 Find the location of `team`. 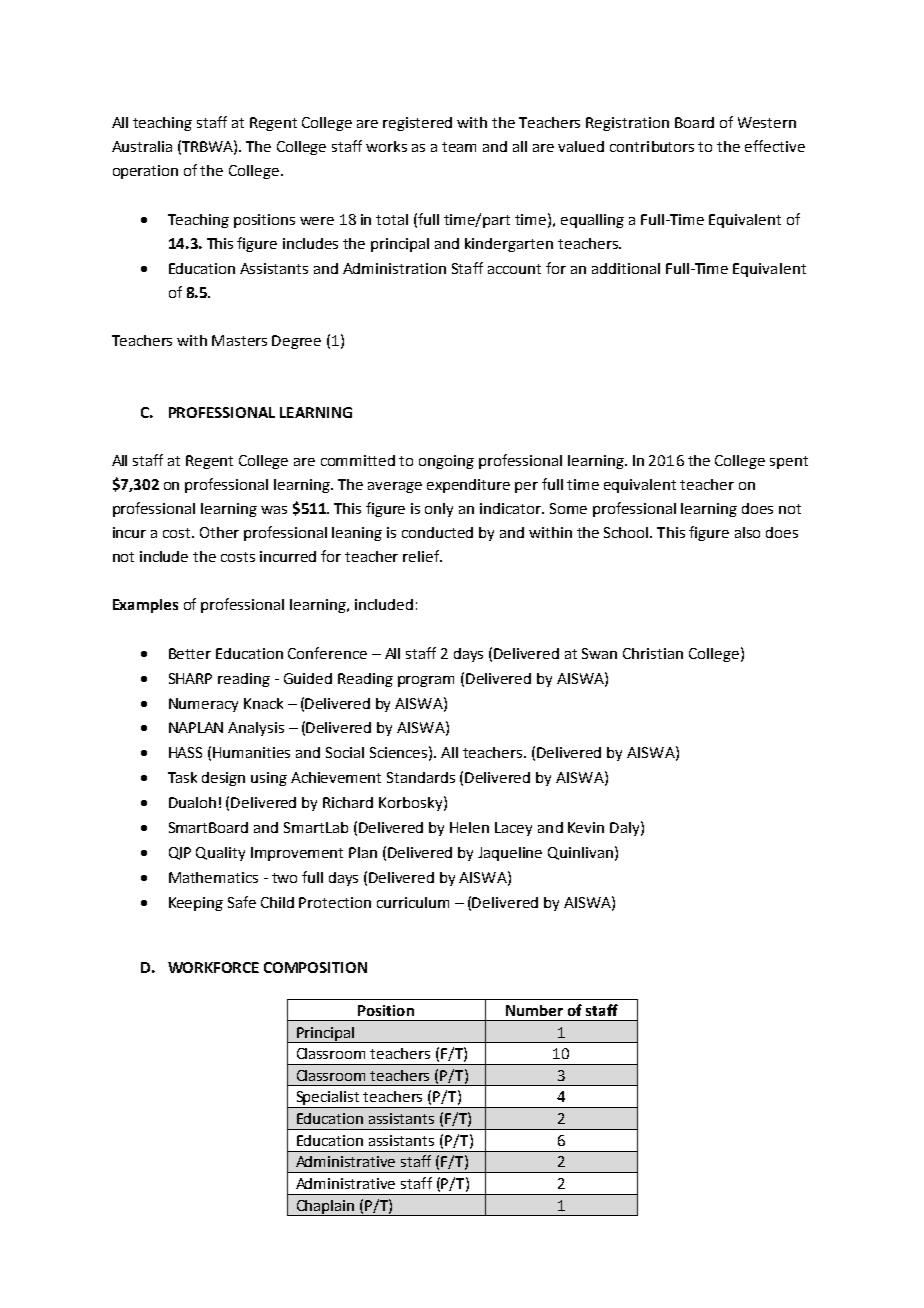

team is located at coordinates (459, 147).
